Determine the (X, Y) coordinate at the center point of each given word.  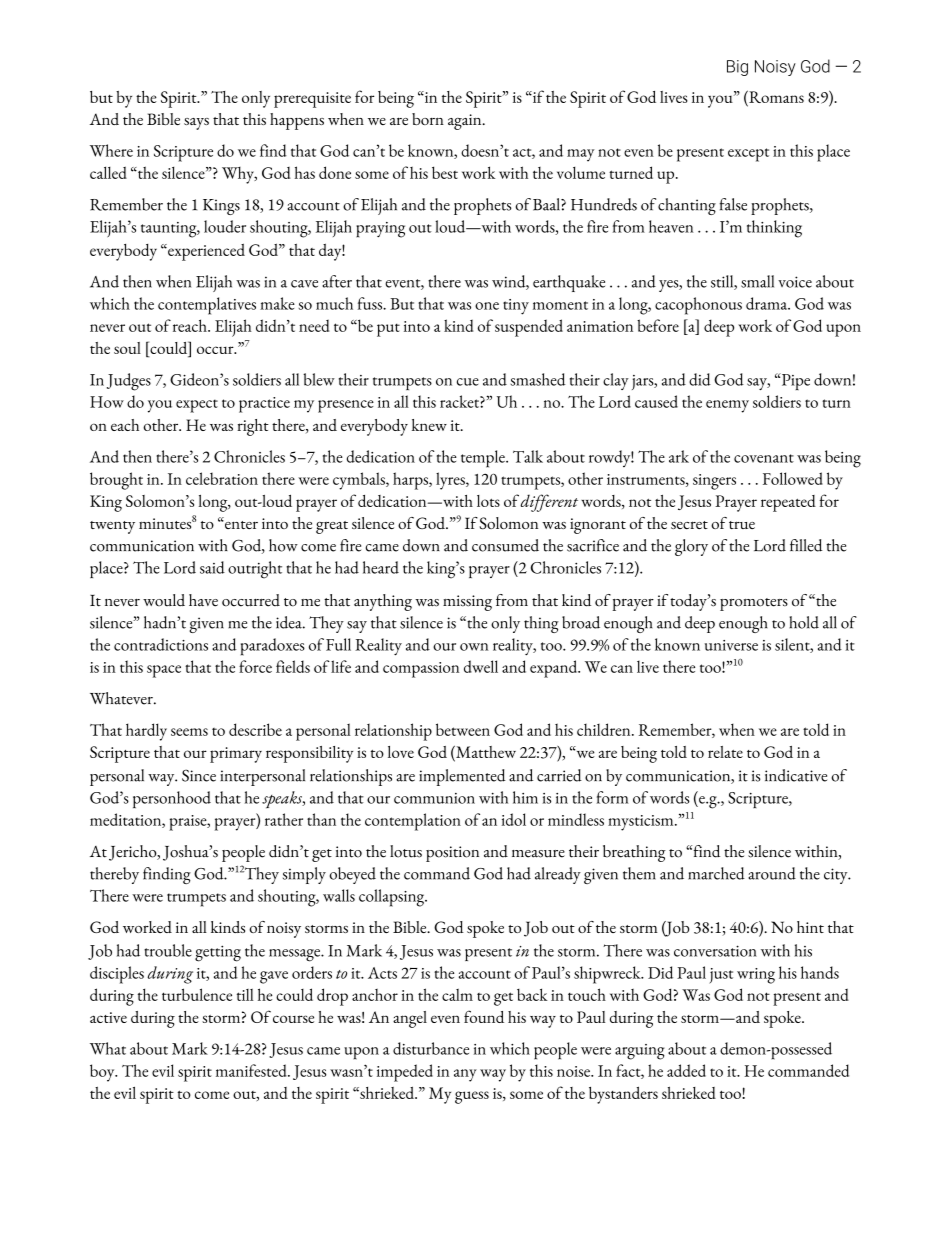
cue (468, 382)
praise (189, 823)
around (772, 873)
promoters (754, 604)
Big (737, 68)
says (196, 124)
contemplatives (207, 306)
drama (768, 303)
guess (472, 1097)
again (466, 122)
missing (467, 603)
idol (514, 819)
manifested (252, 1070)
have (203, 600)
